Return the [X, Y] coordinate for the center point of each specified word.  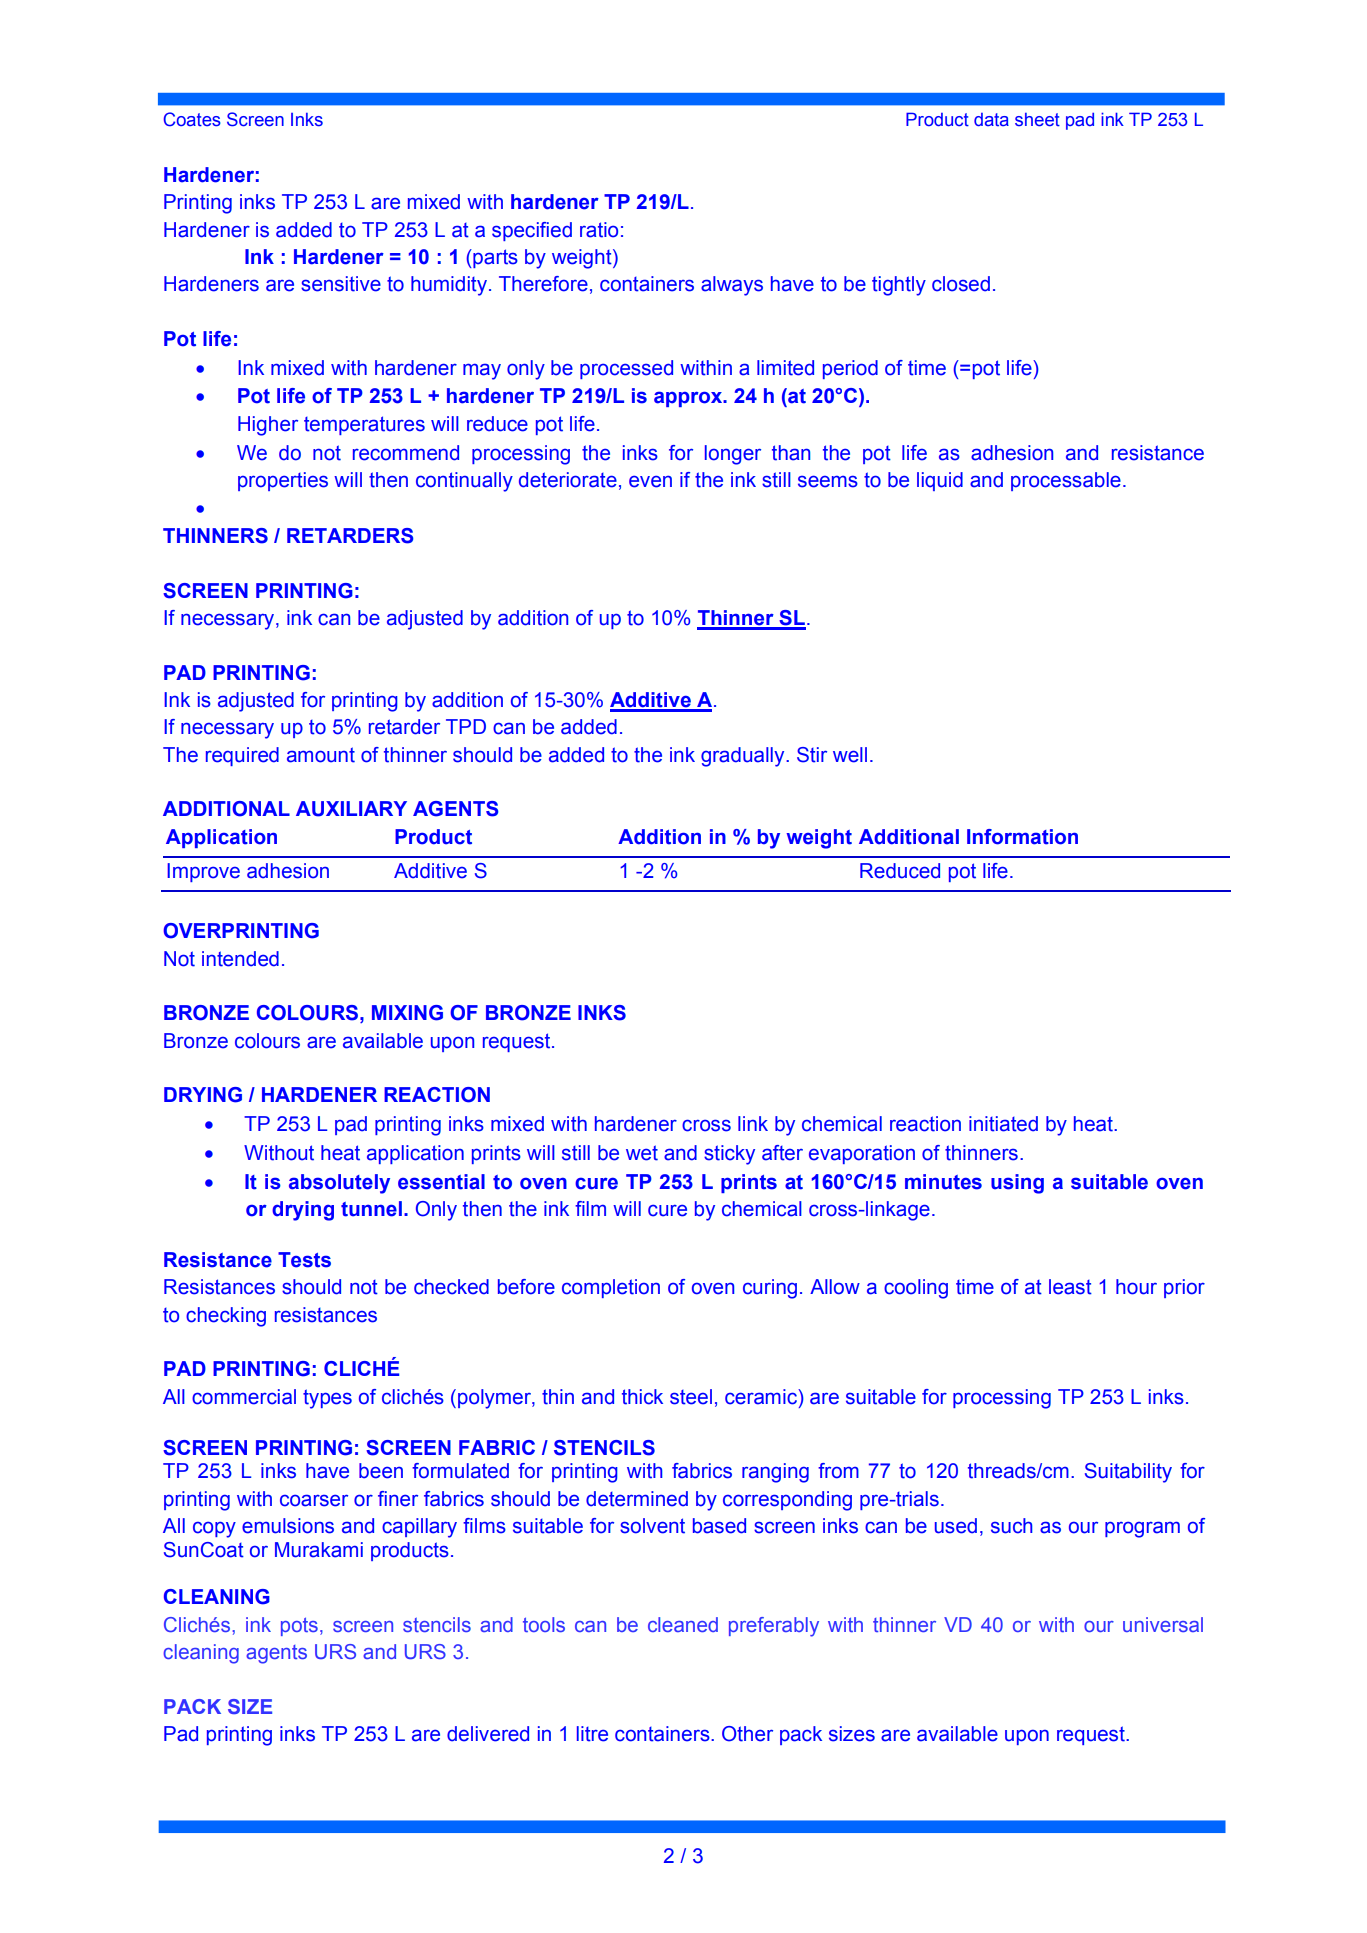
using [1017, 1184]
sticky [729, 1155]
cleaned [683, 1624]
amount [321, 755]
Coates [192, 119]
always [732, 286]
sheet [1037, 120]
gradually [744, 757]
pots [299, 1626]
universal [1163, 1624]
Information [1022, 837]
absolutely [339, 1184]
